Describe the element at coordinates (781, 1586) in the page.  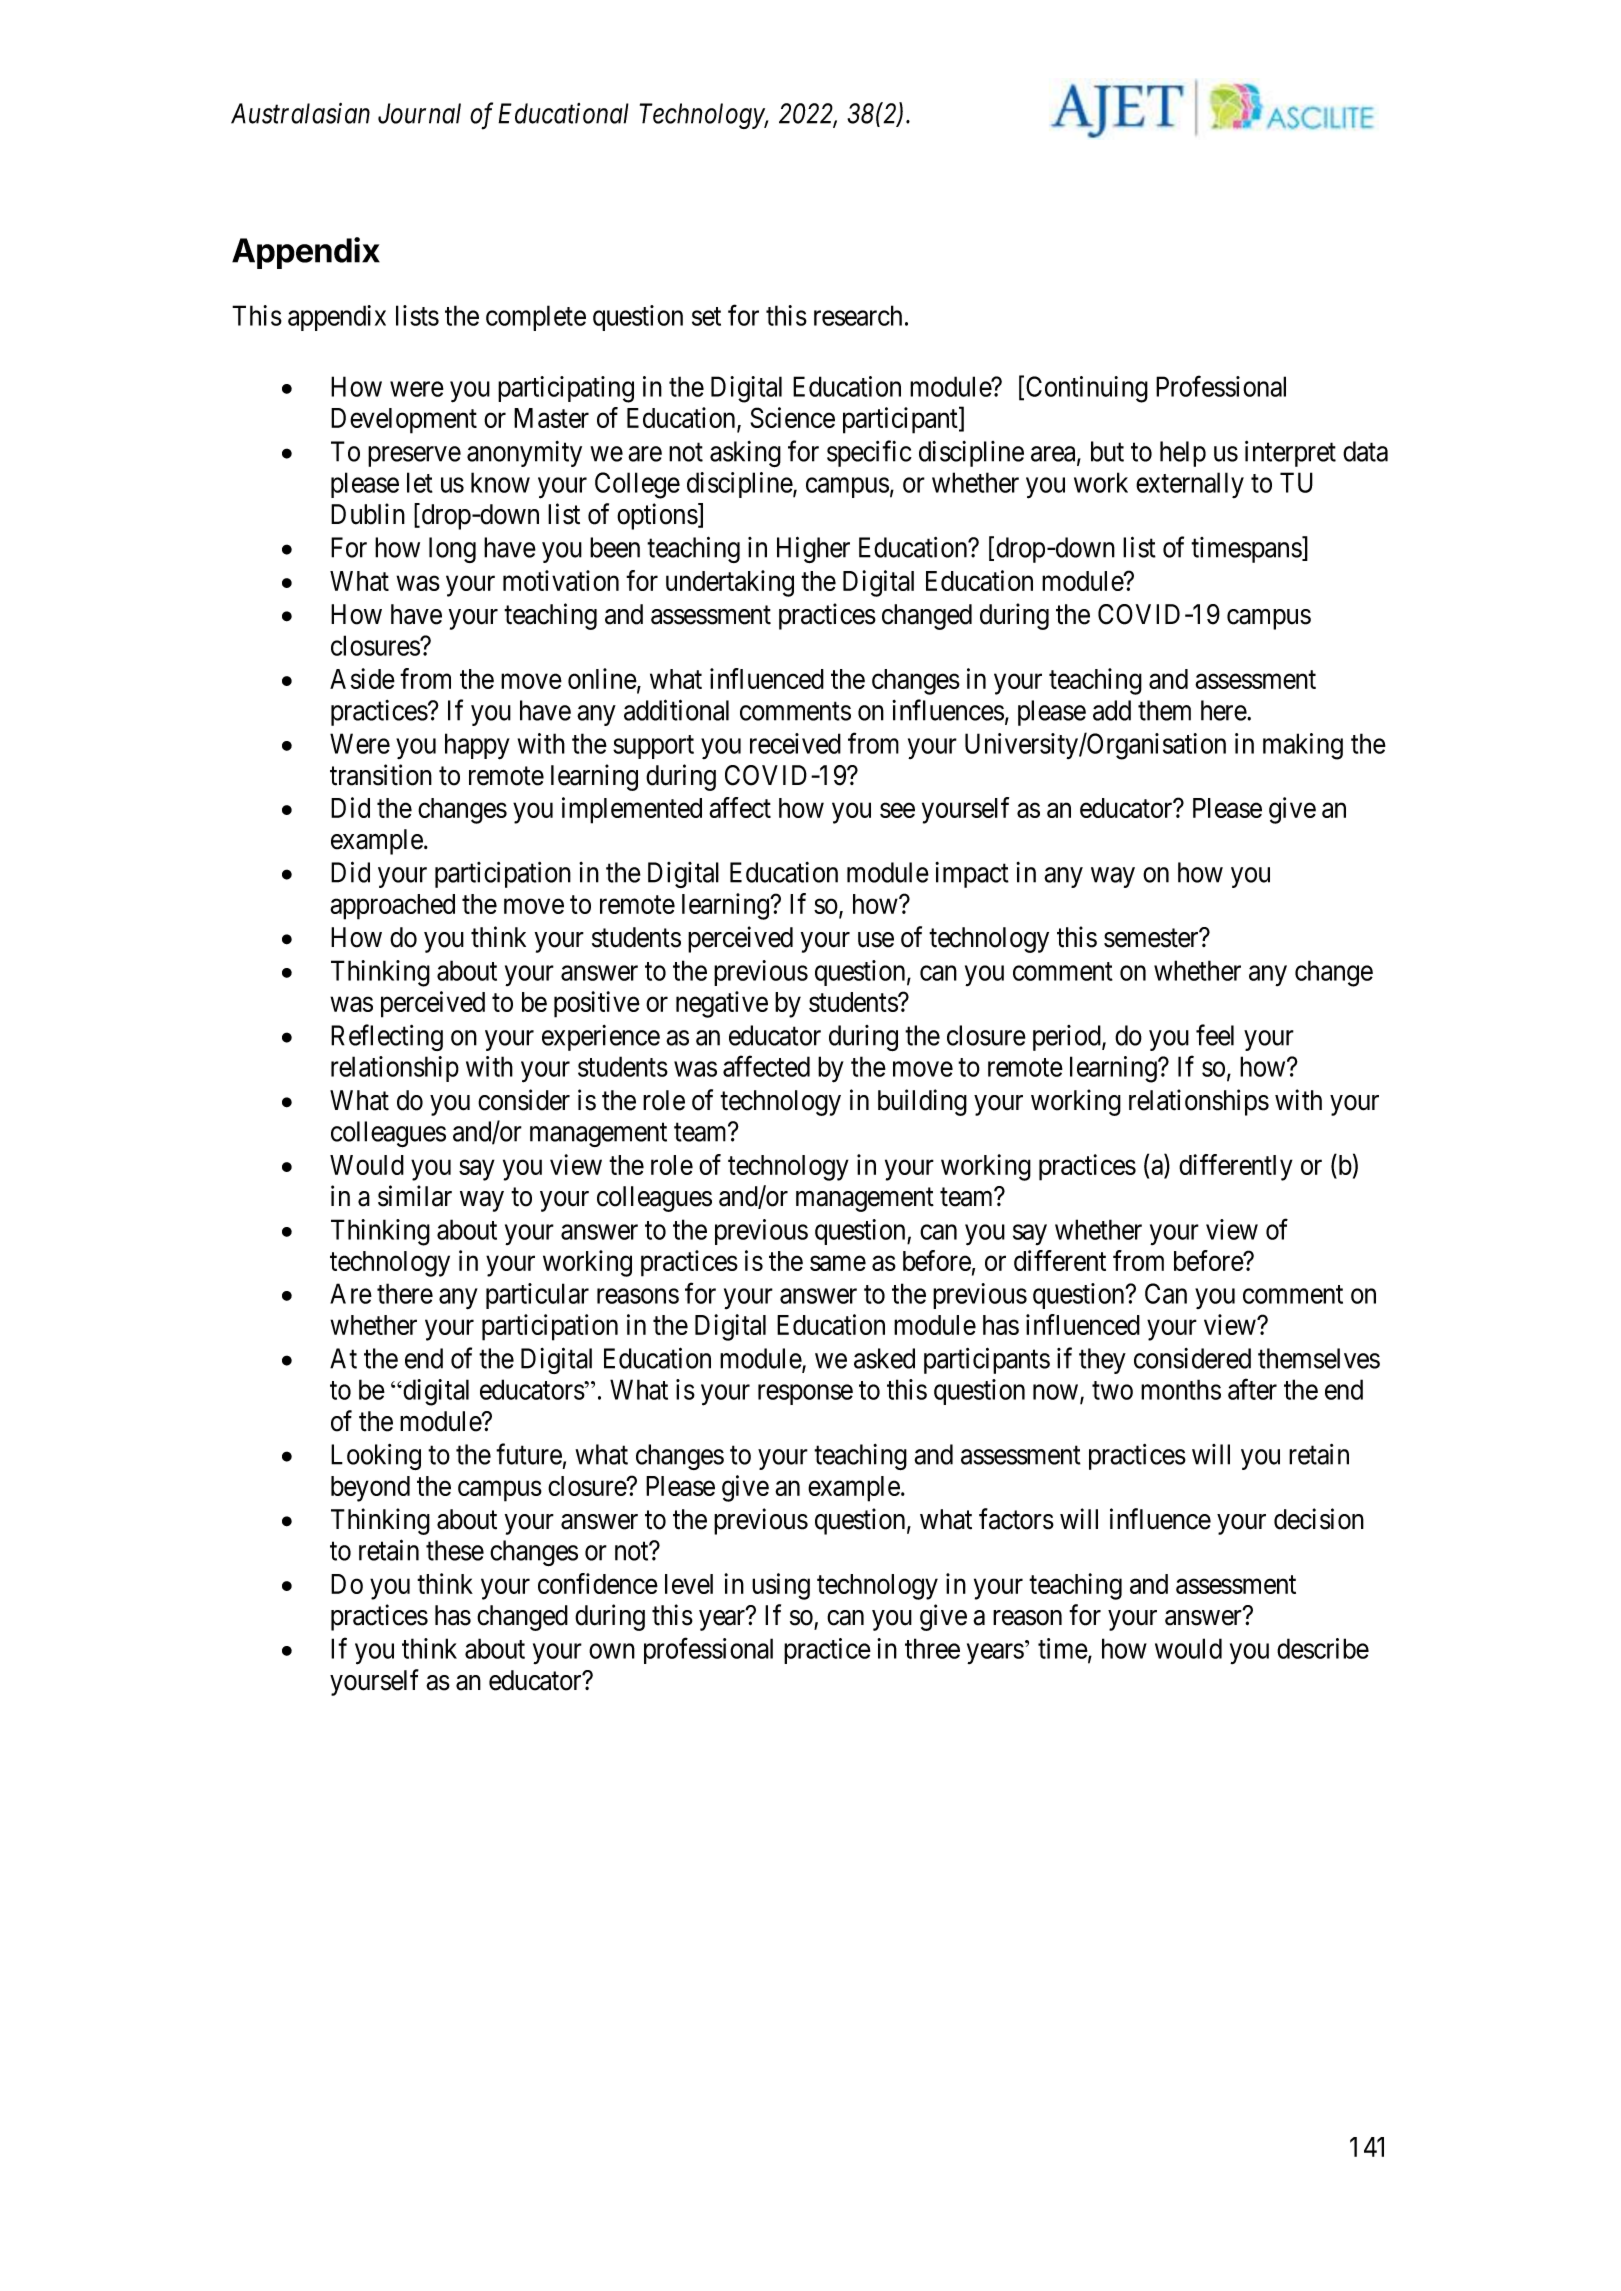
I see `using` at that location.
